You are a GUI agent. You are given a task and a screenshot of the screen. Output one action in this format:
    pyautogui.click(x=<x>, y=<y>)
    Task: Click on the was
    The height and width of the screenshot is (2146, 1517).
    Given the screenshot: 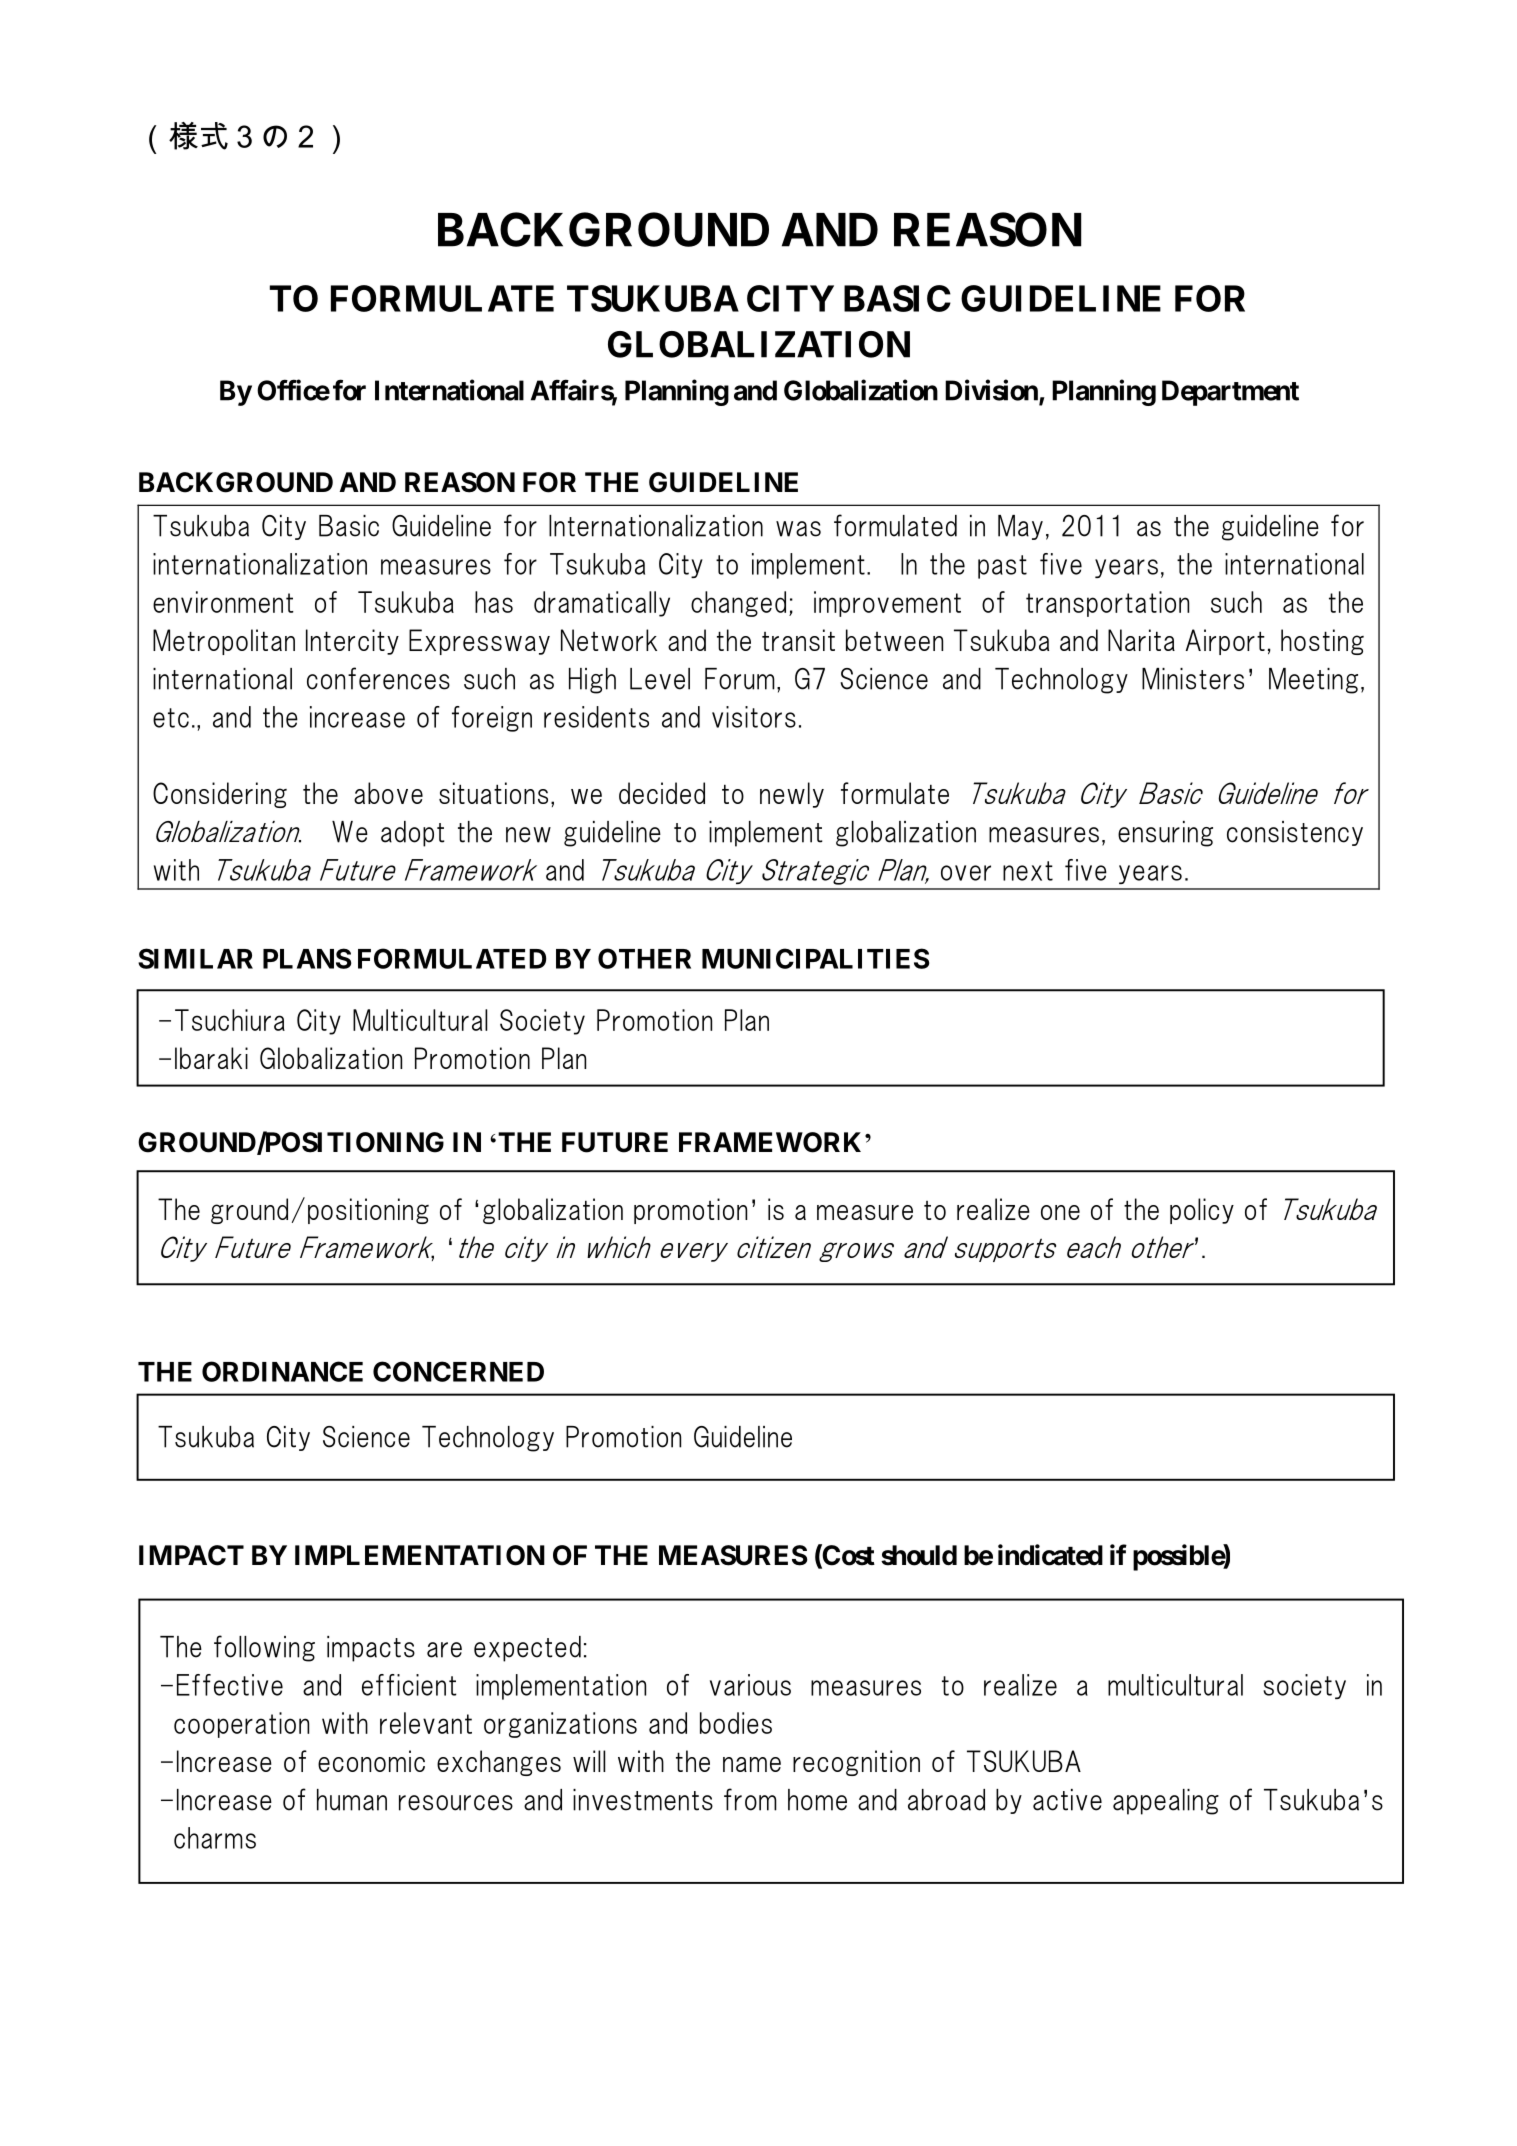 What is the action you would take?
    pyautogui.click(x=798, y=529)
